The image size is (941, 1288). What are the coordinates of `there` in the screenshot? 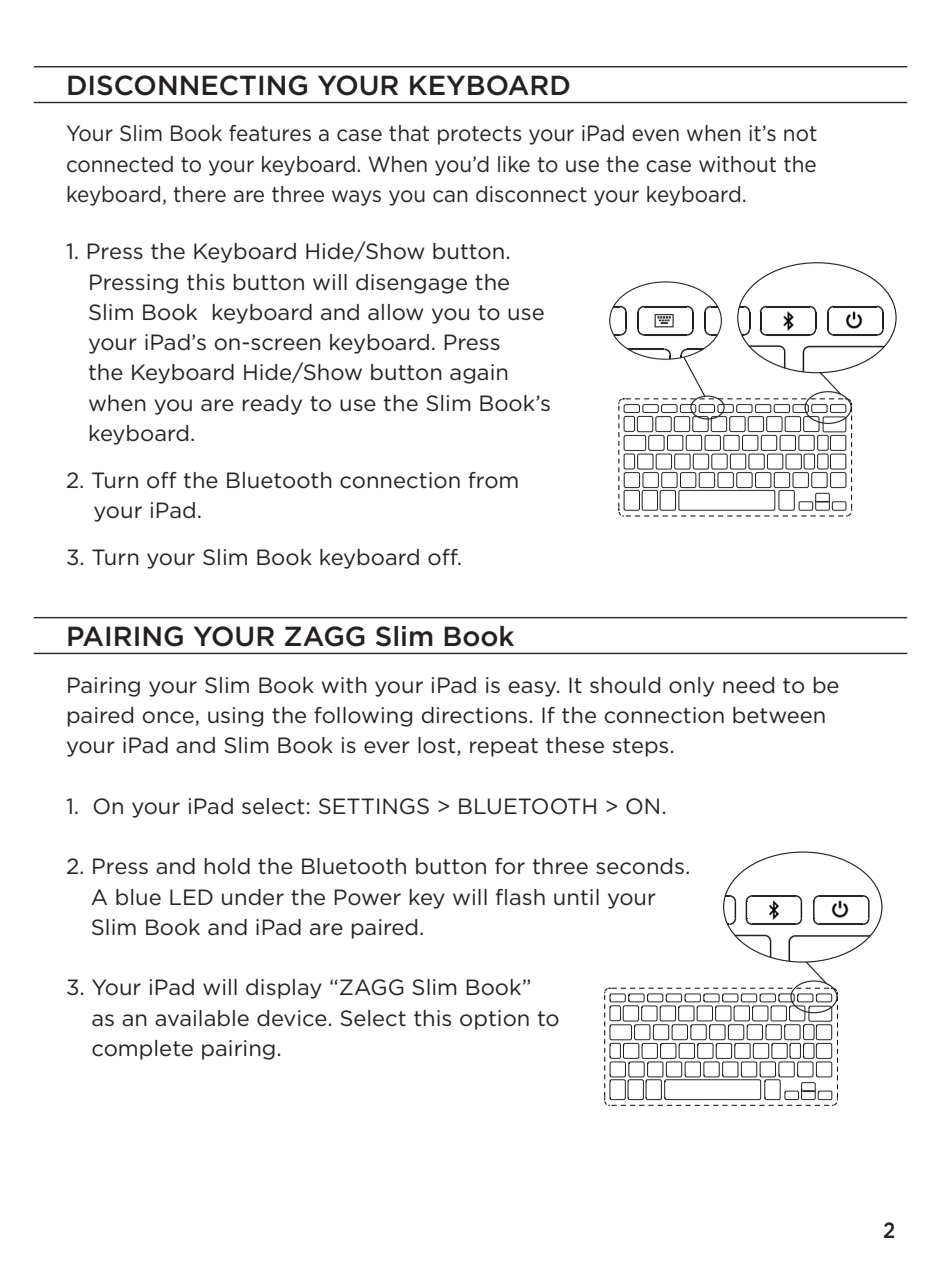 It's located at (199, 194).
